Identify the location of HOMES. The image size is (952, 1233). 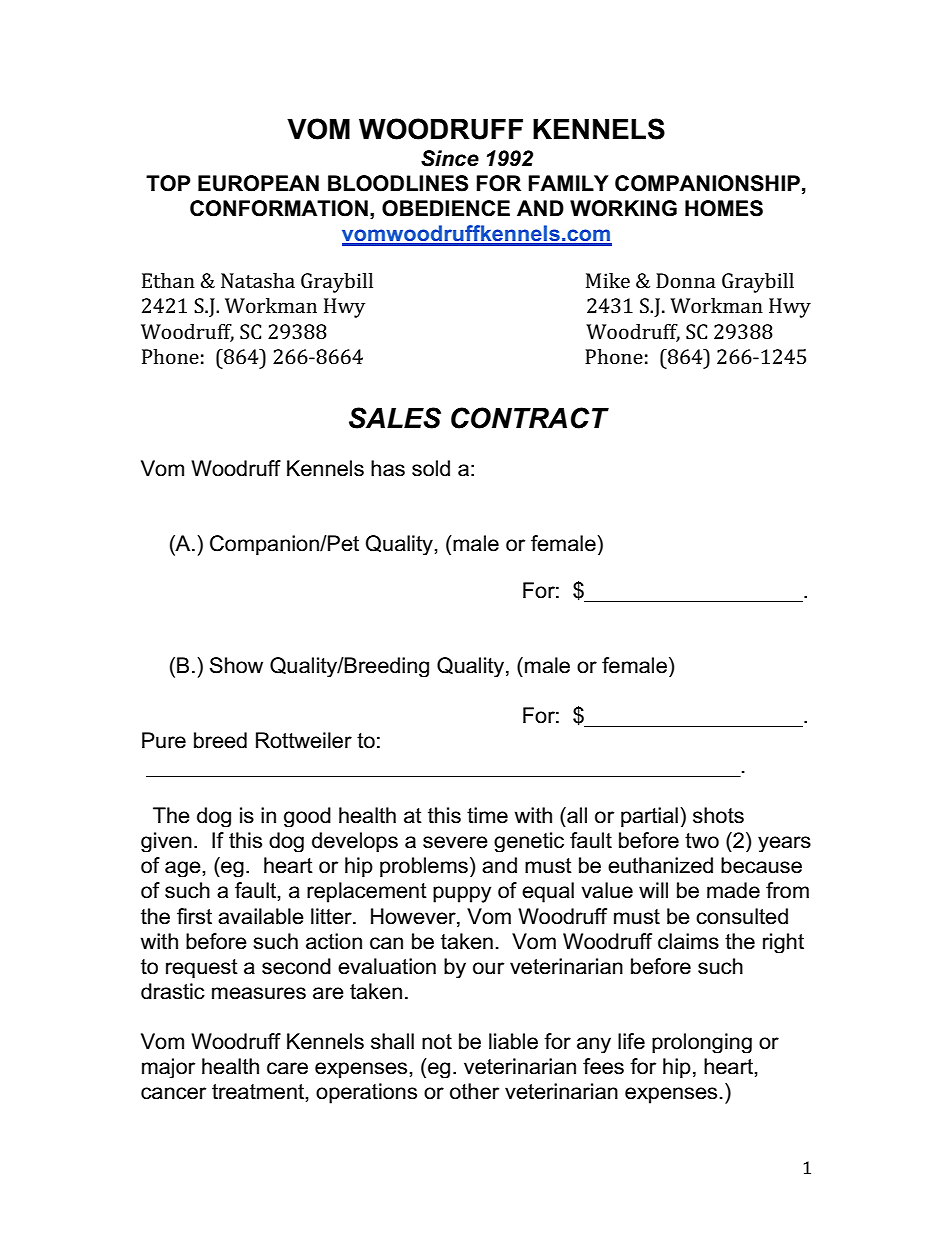
(724, 208).
